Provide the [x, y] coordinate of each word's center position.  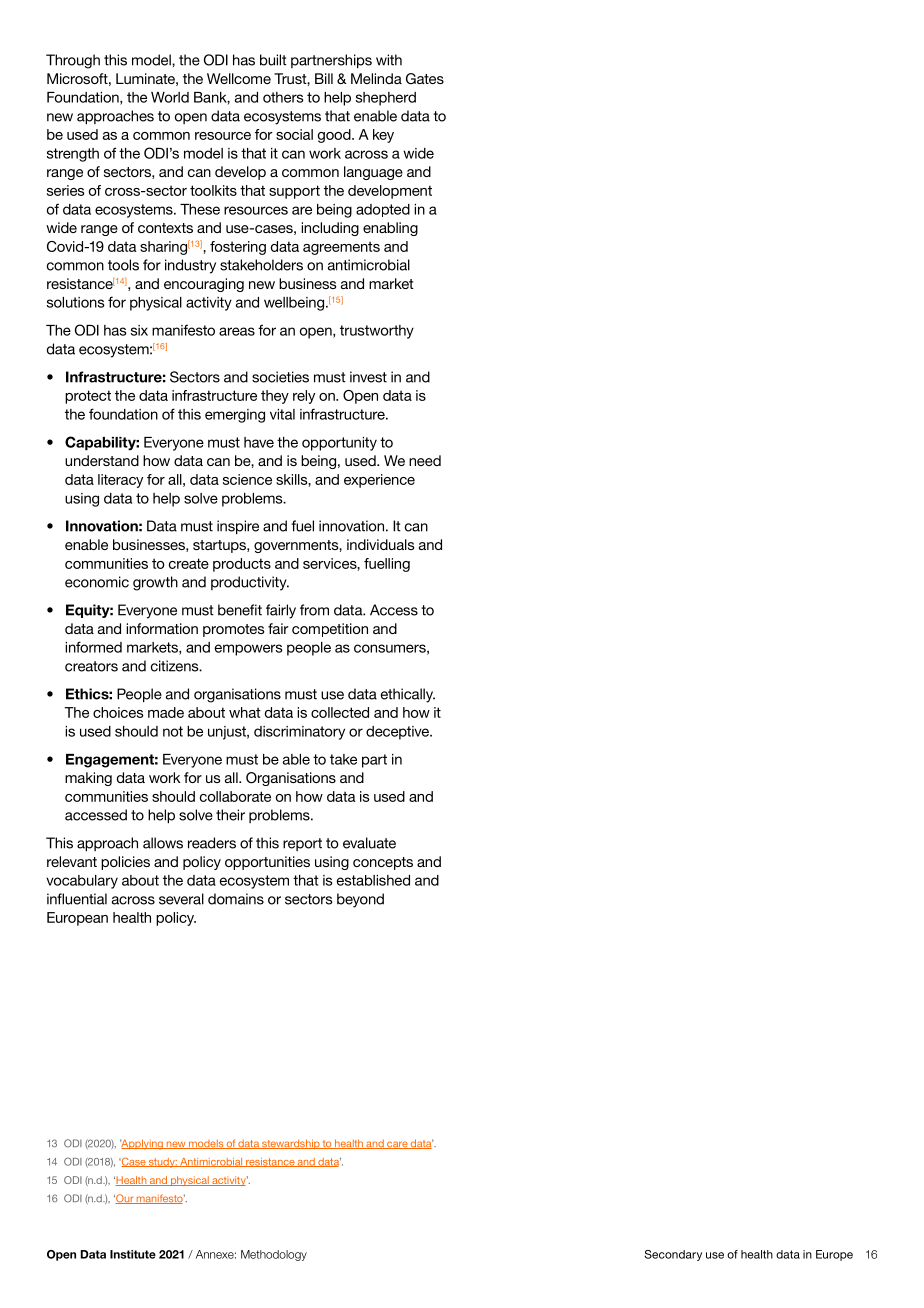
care [397, 1145]
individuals [380, 544]
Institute [133, 1254]
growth [155, 583]
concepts [383, 863]
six [139, 330]
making [88, 779]
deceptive [399, 733]
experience [379, 481]
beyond [360, 900]
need [425, 460]
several [181, 899]
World [170, 97]
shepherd [386, 99]
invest [368, 377]
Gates [425, 79]
